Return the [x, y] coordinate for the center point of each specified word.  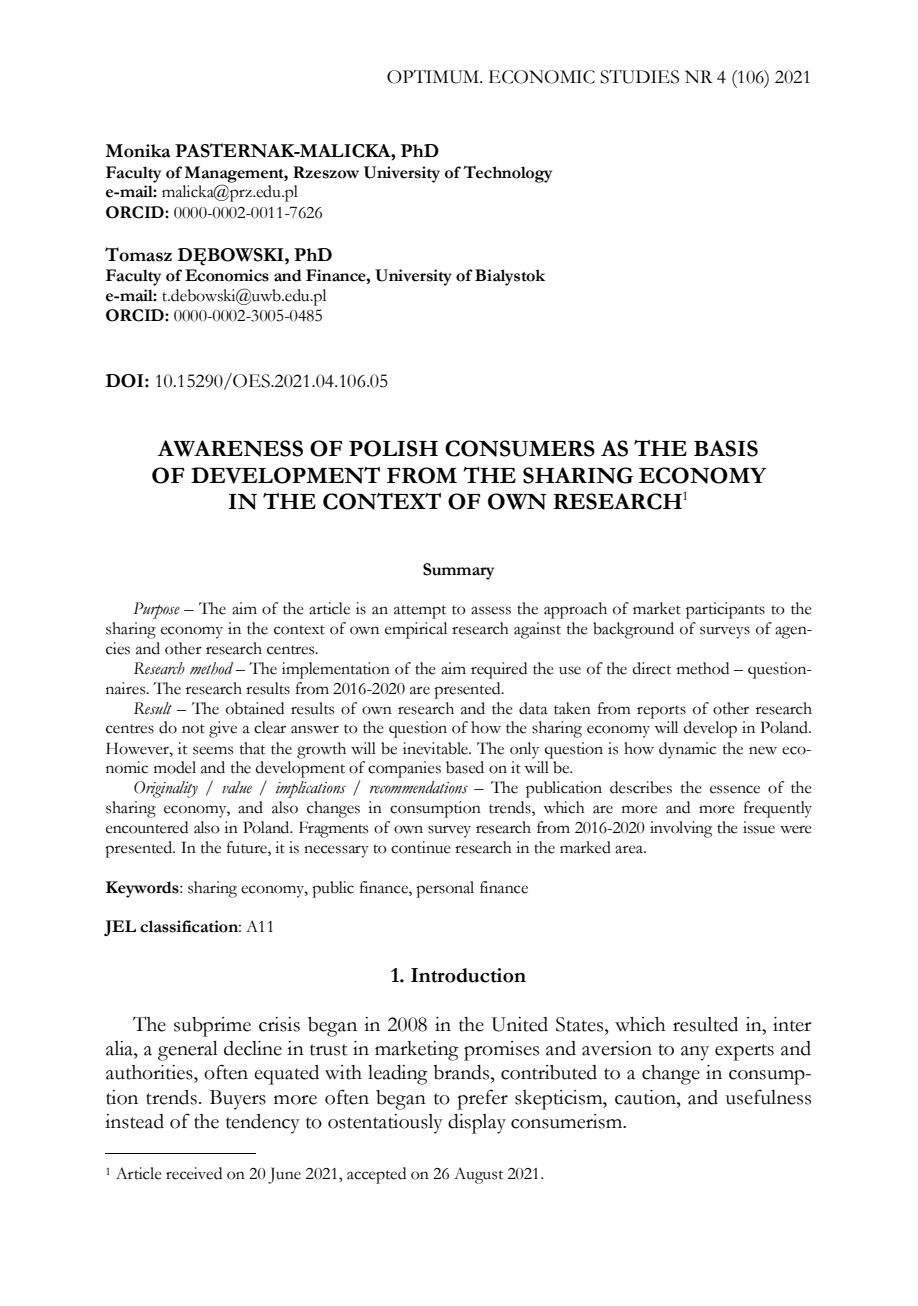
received [194, 1173]
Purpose [156, 610]
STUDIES [639, 77]
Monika [138, 151]
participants [725, 610]
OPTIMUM [434, 77]
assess [491, 610]
